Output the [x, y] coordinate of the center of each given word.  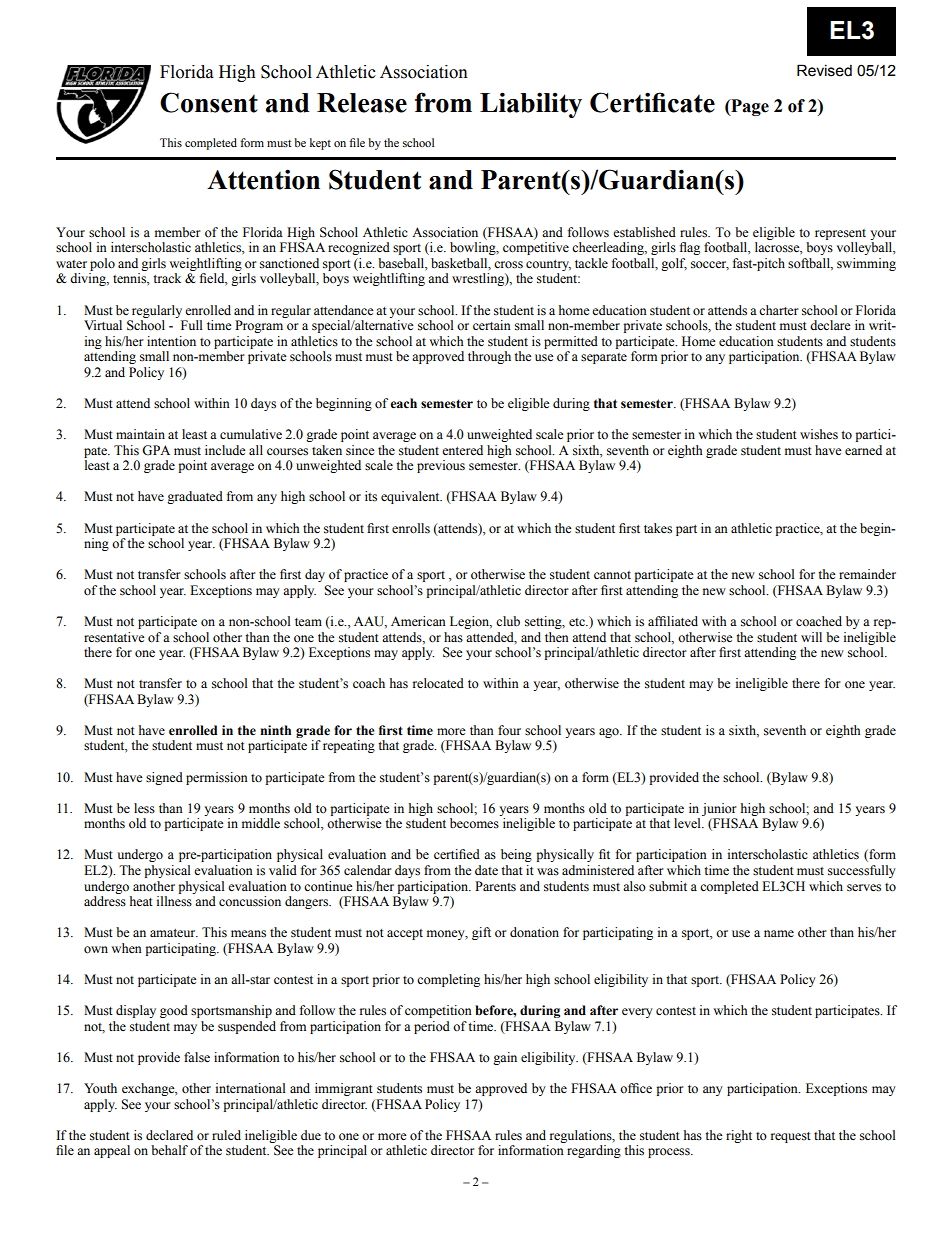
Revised [824, 70]
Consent [209, 102]
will [811, 637]
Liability [531, 105]
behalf [169, 1150]
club [508, 621]
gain [505, 1058]
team [308, 622]
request [791, 1137]
